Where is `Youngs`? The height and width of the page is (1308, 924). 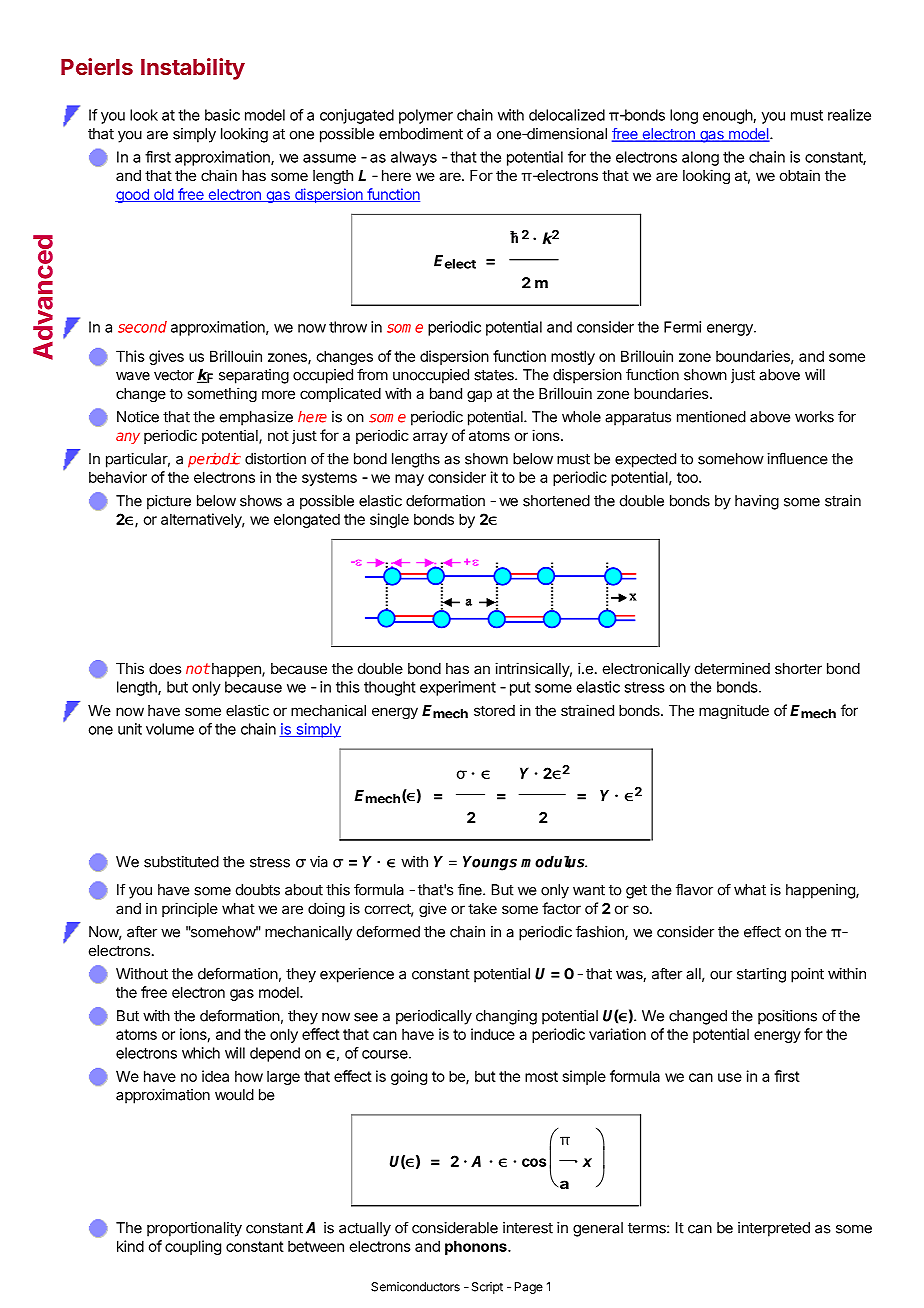 Youngs is located at coordinates (490, 863).
